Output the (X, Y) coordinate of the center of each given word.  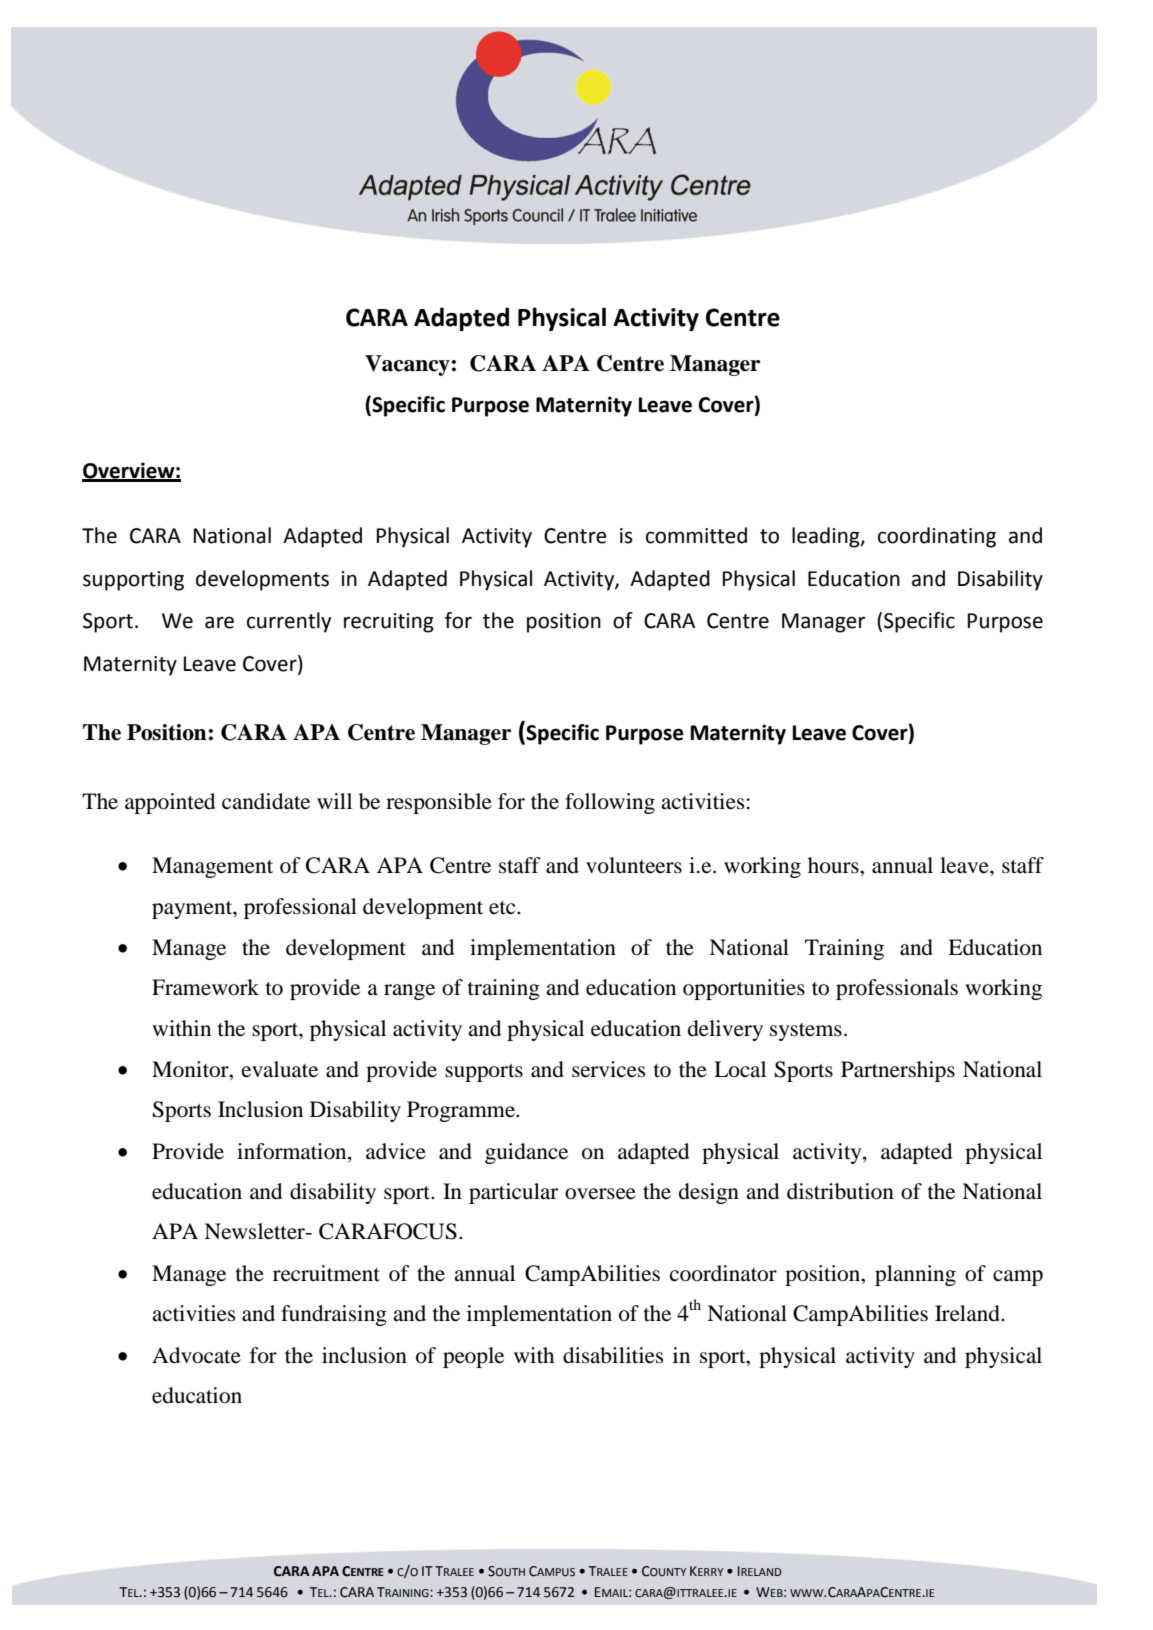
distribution (840, 1191)
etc (503, 908)
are (219, 622)
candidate (266, 801)
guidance (526, 1153)
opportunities (744, 989)
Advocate (196, 1355)
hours (834, 865)
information (293, 1152)
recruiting (389, 623)
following (610, 803)
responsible (439, 803)
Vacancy (407, 365)
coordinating (937, 537)
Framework (205, 987)
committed (696, 535)
